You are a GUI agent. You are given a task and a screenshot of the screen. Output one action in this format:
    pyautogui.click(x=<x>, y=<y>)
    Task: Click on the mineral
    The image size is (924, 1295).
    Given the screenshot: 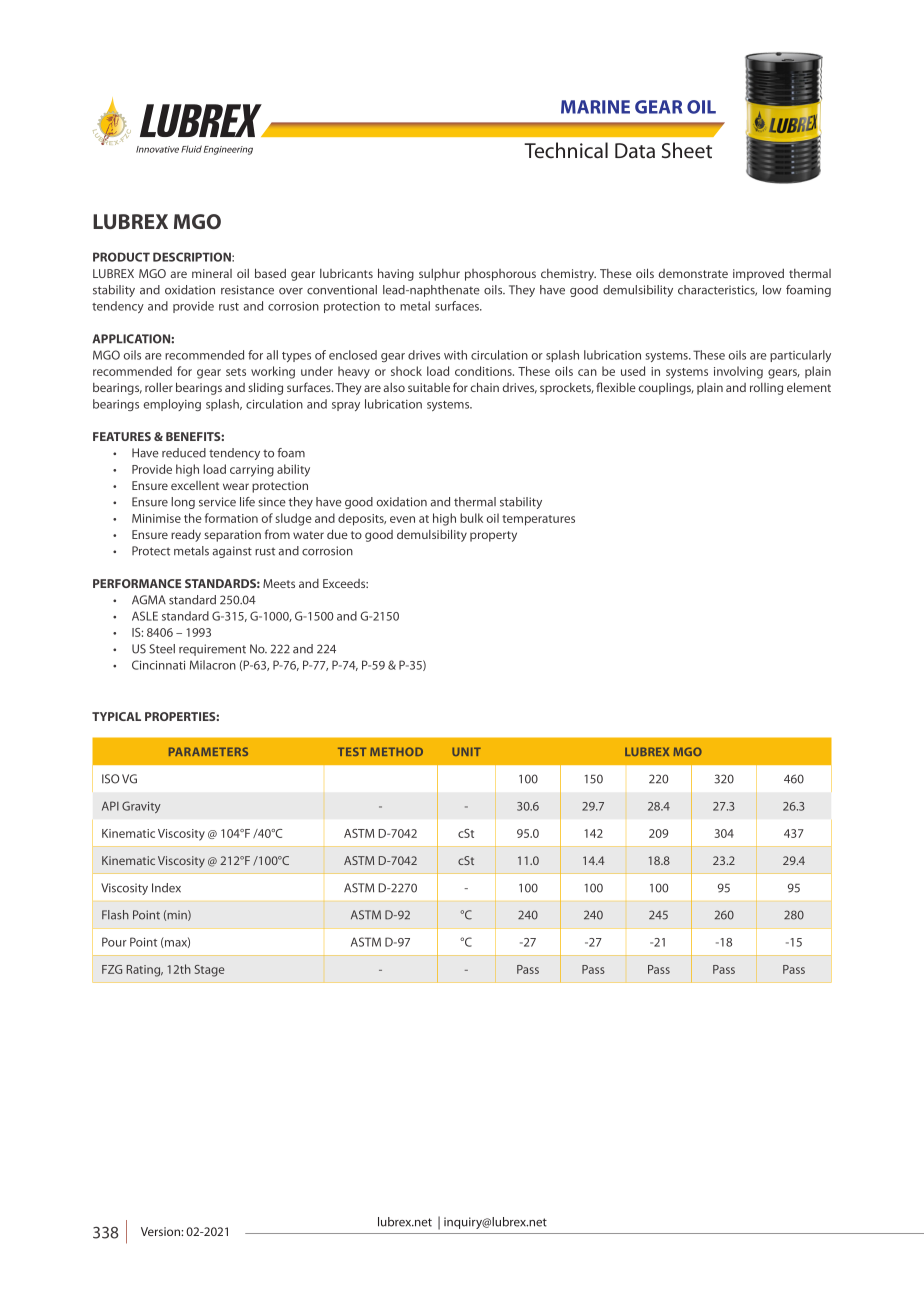 What is the action you would take?
    pyautogui.click(x=212, y=273)
